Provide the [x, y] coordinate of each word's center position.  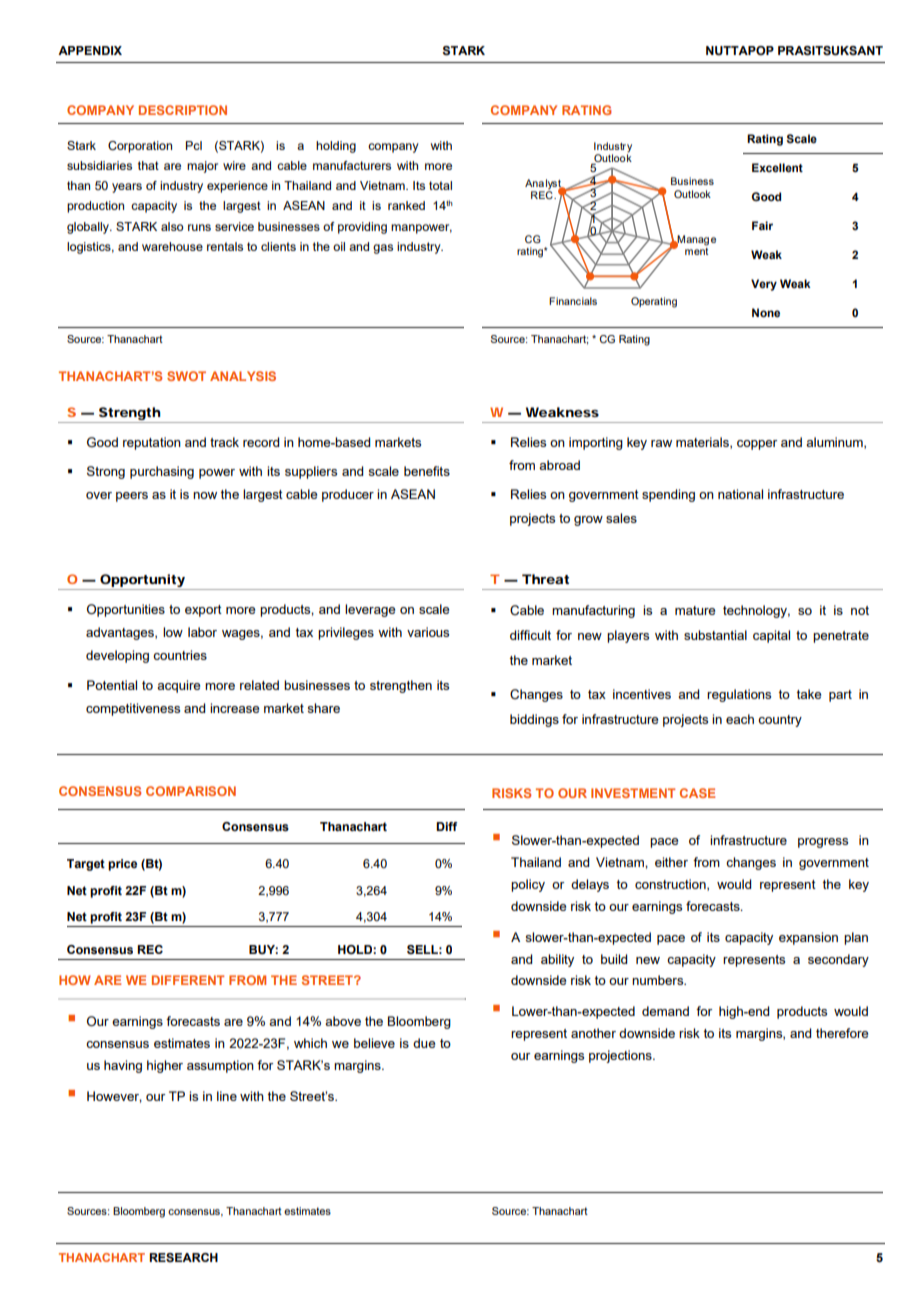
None [766, 312]
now [205, 495]
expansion [808, 938]
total [440, 185]
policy [528, 885]
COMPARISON [191, 791]
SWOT [186, 376]
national [740, 494]
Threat [545, 579]
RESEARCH [183, 1257]
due [424, 1043]
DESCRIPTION [183, 110]
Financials [573, 301]
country [780, 721]
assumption [220, 1066]
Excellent [777, 167]
